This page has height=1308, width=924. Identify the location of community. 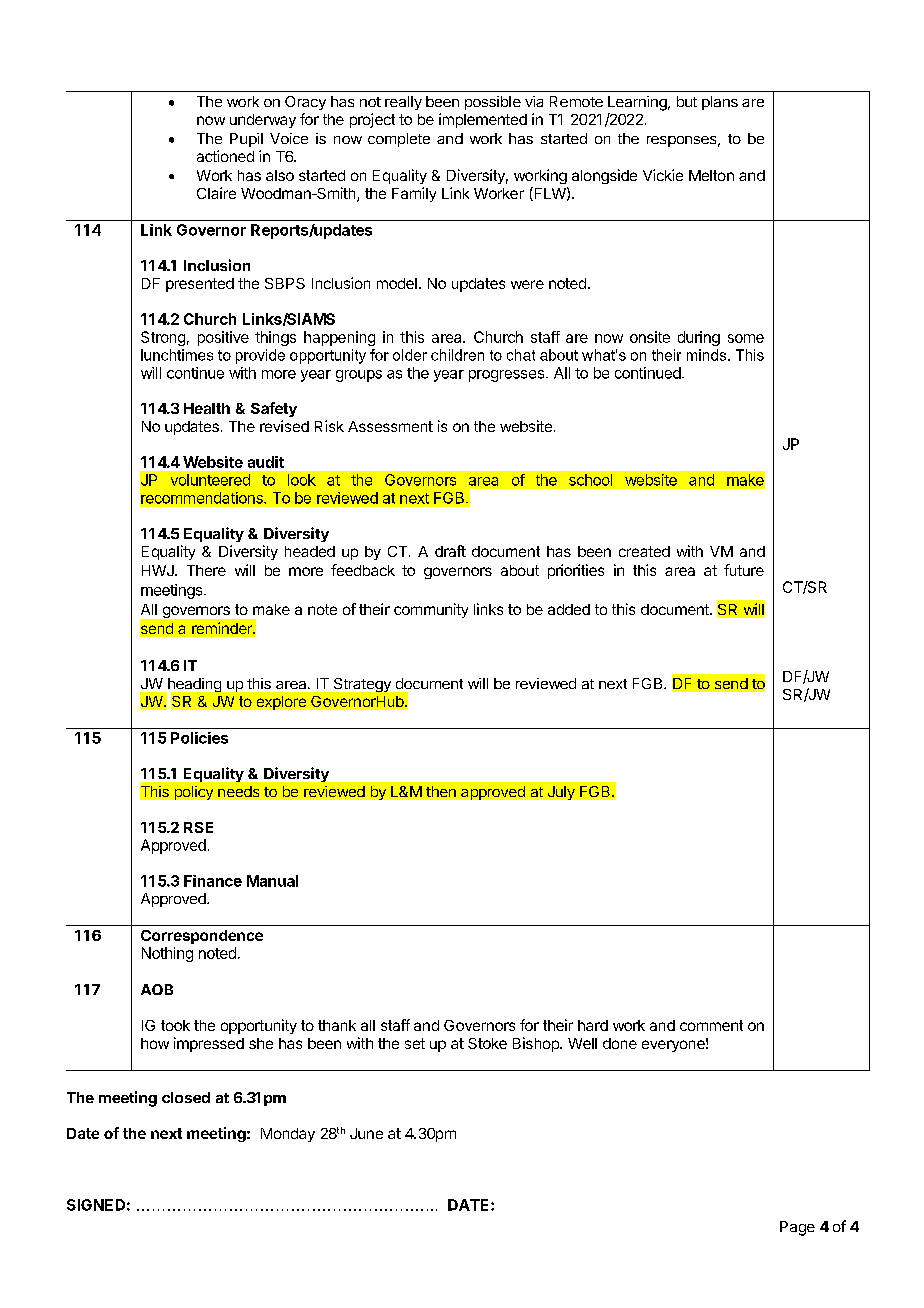
(431, 610).
